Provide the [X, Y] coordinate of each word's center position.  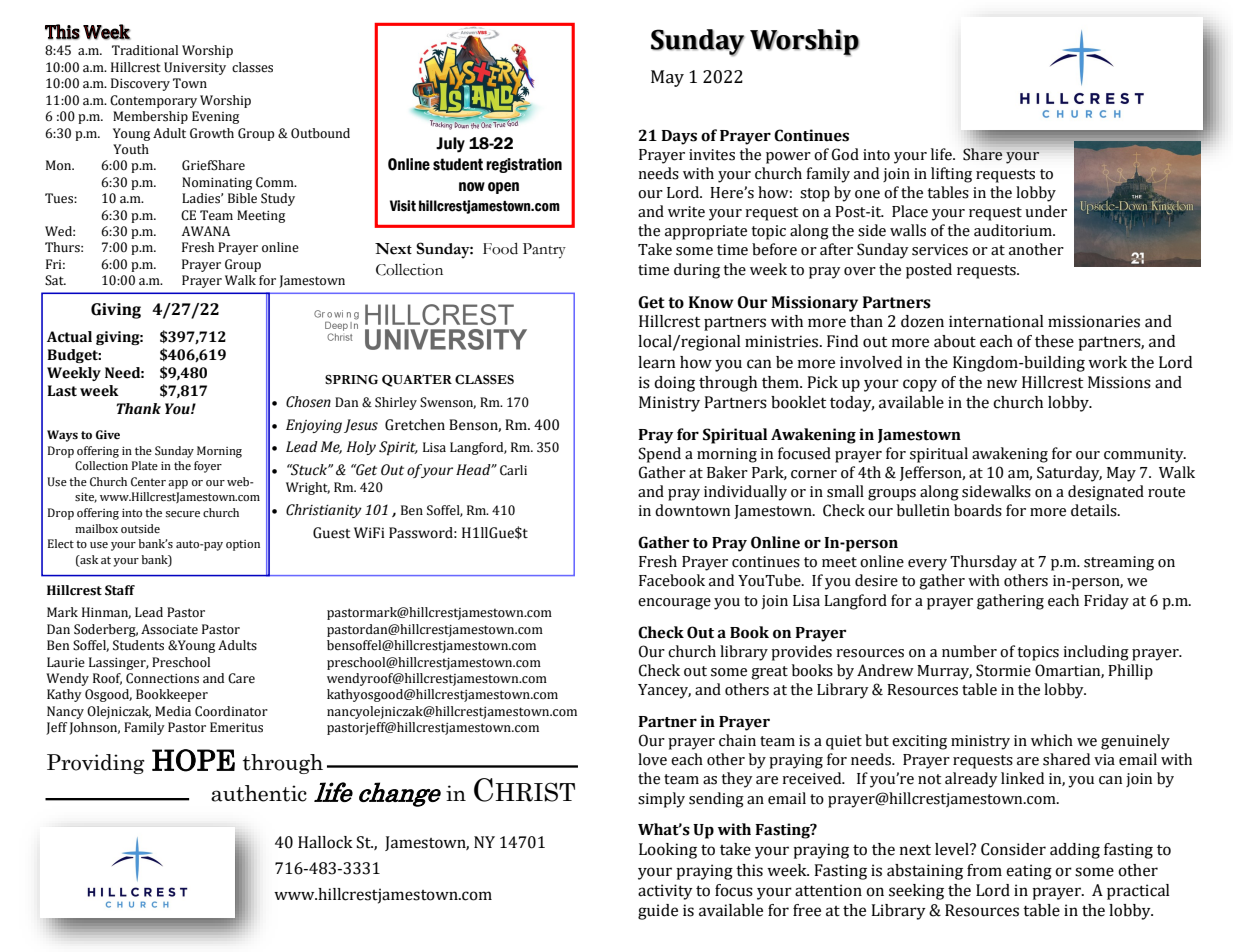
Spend [659, 455]
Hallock [325, 842]
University [195, 68]
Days [679, 137]
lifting [951, 175]
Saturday [1069, 474]
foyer [208, 467]
